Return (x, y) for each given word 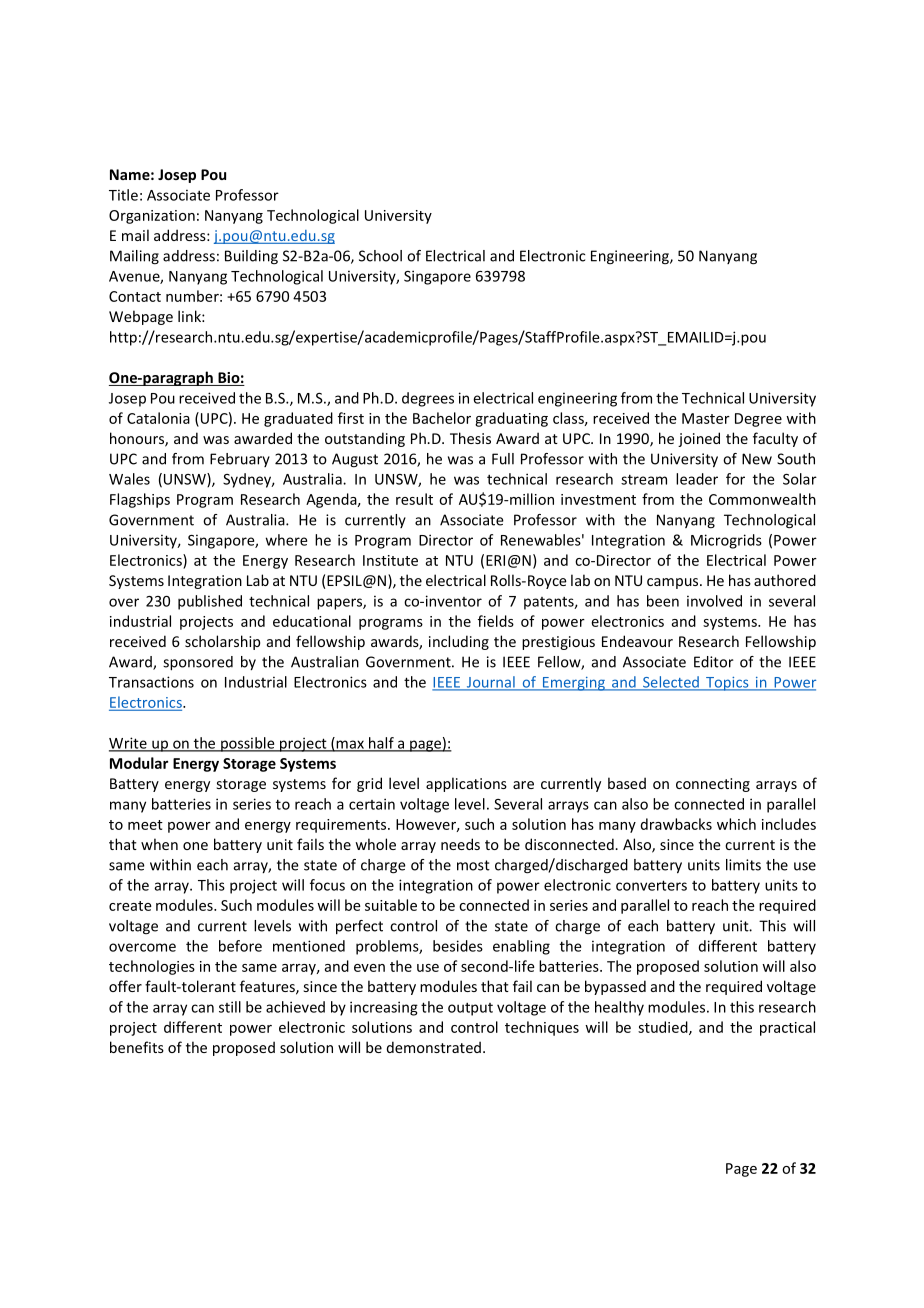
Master (706, 418)
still (230, 1007)
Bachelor (442, 418)
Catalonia (158, 418)
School (380, 256)
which (736, 824)
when (159, 844)
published (210, 602)
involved (714, 601)
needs (460, 844)
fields (496, 621)
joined (699, 439)
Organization (152, 217)
